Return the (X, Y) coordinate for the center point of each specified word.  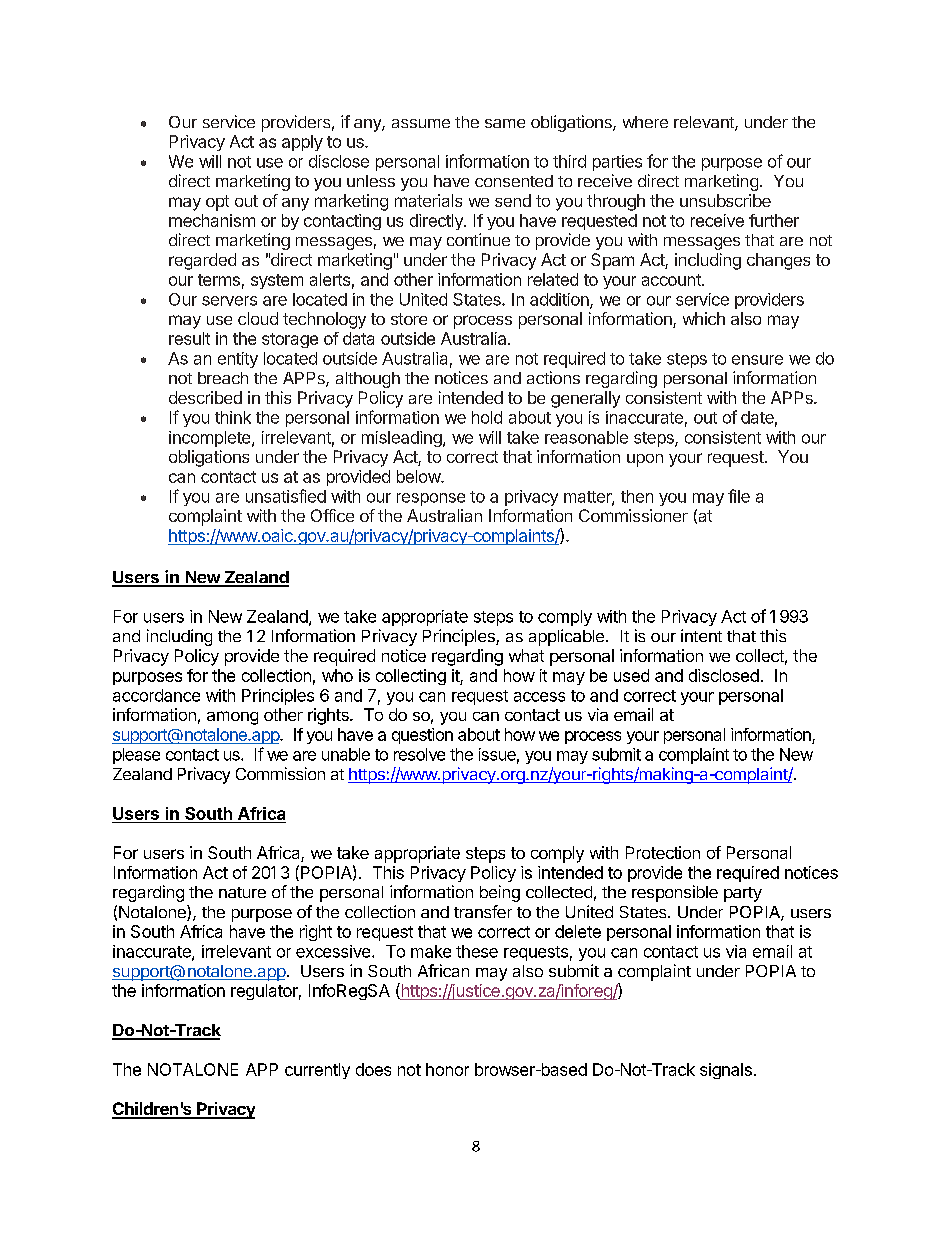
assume (421, 123)
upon (645, 460)
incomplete (211, 439)
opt (217, 203)
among (232, 718)
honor (447, 1069)
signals (726, 1071)
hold (487, 417)
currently (317, 1071)
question (422, 736)
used (631, 675)
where (645, 122)
